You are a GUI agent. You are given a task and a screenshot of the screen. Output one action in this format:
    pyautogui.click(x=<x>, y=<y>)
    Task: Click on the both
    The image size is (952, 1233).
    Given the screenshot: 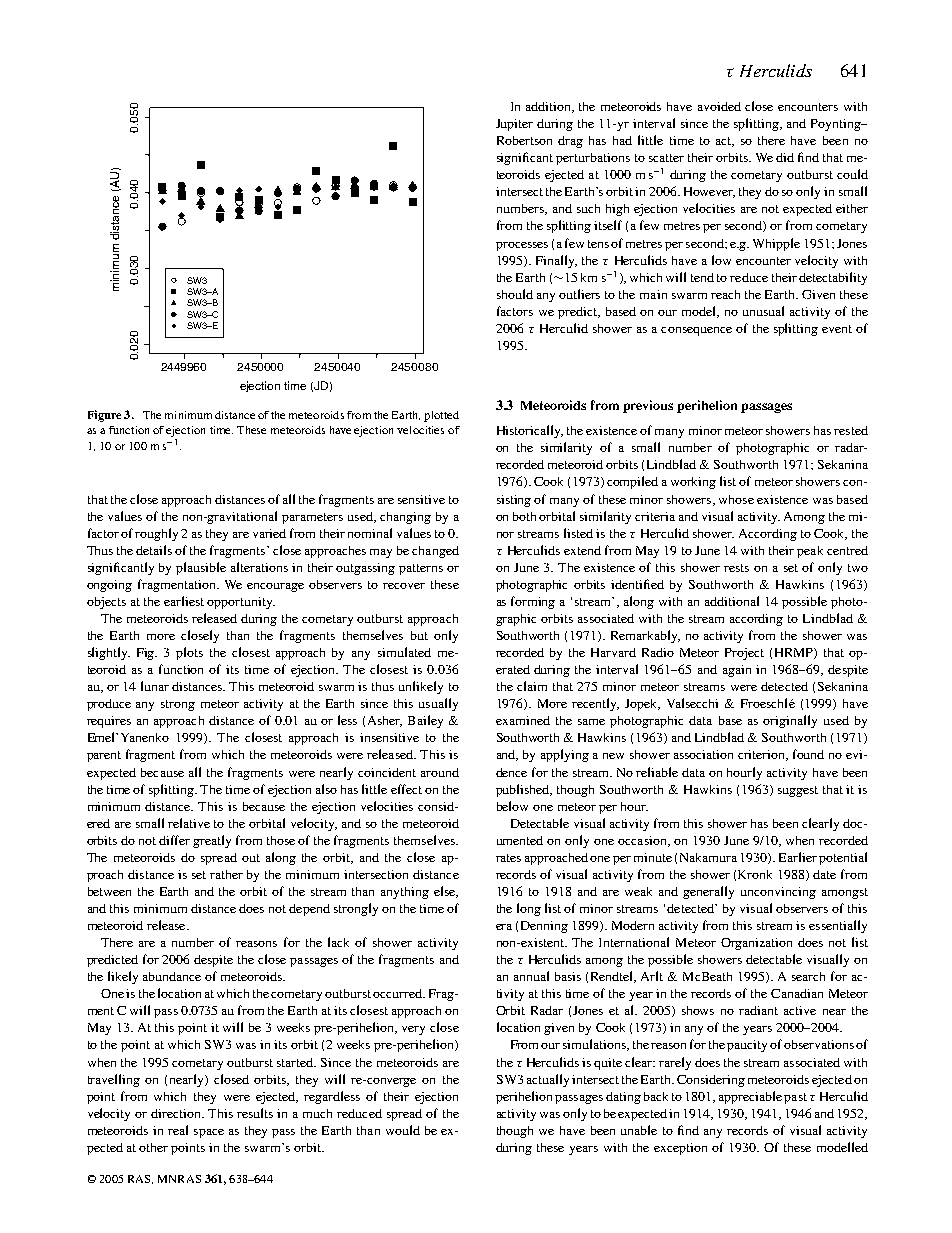 What is the action you would take?
    pyautogui.click(x=524, y=516)
